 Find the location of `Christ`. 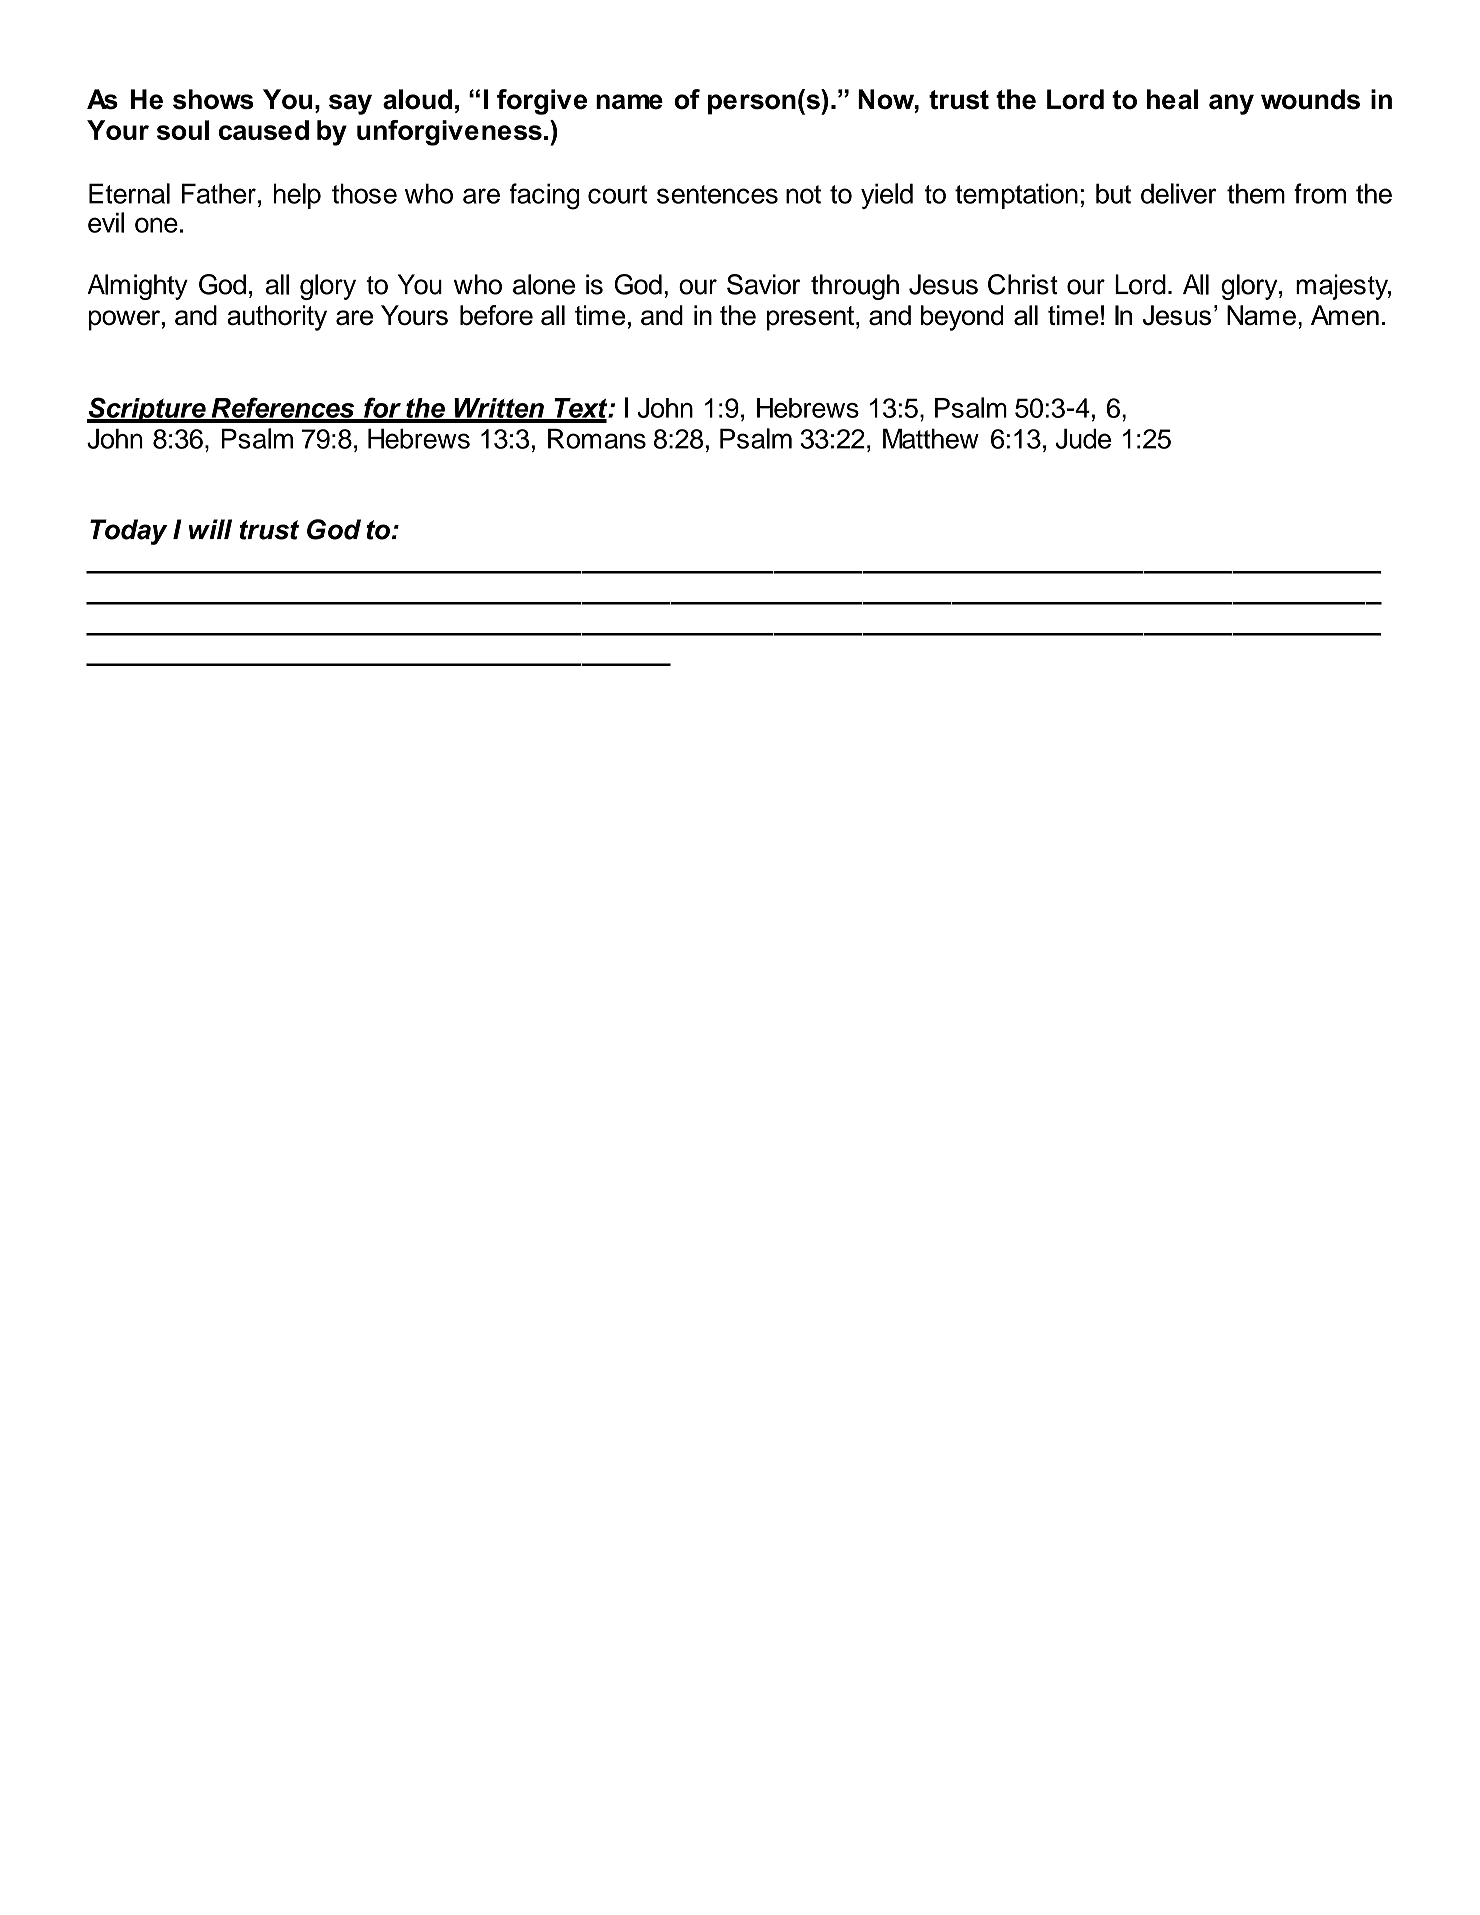

Christ is located at coordinates (1023, 284).
